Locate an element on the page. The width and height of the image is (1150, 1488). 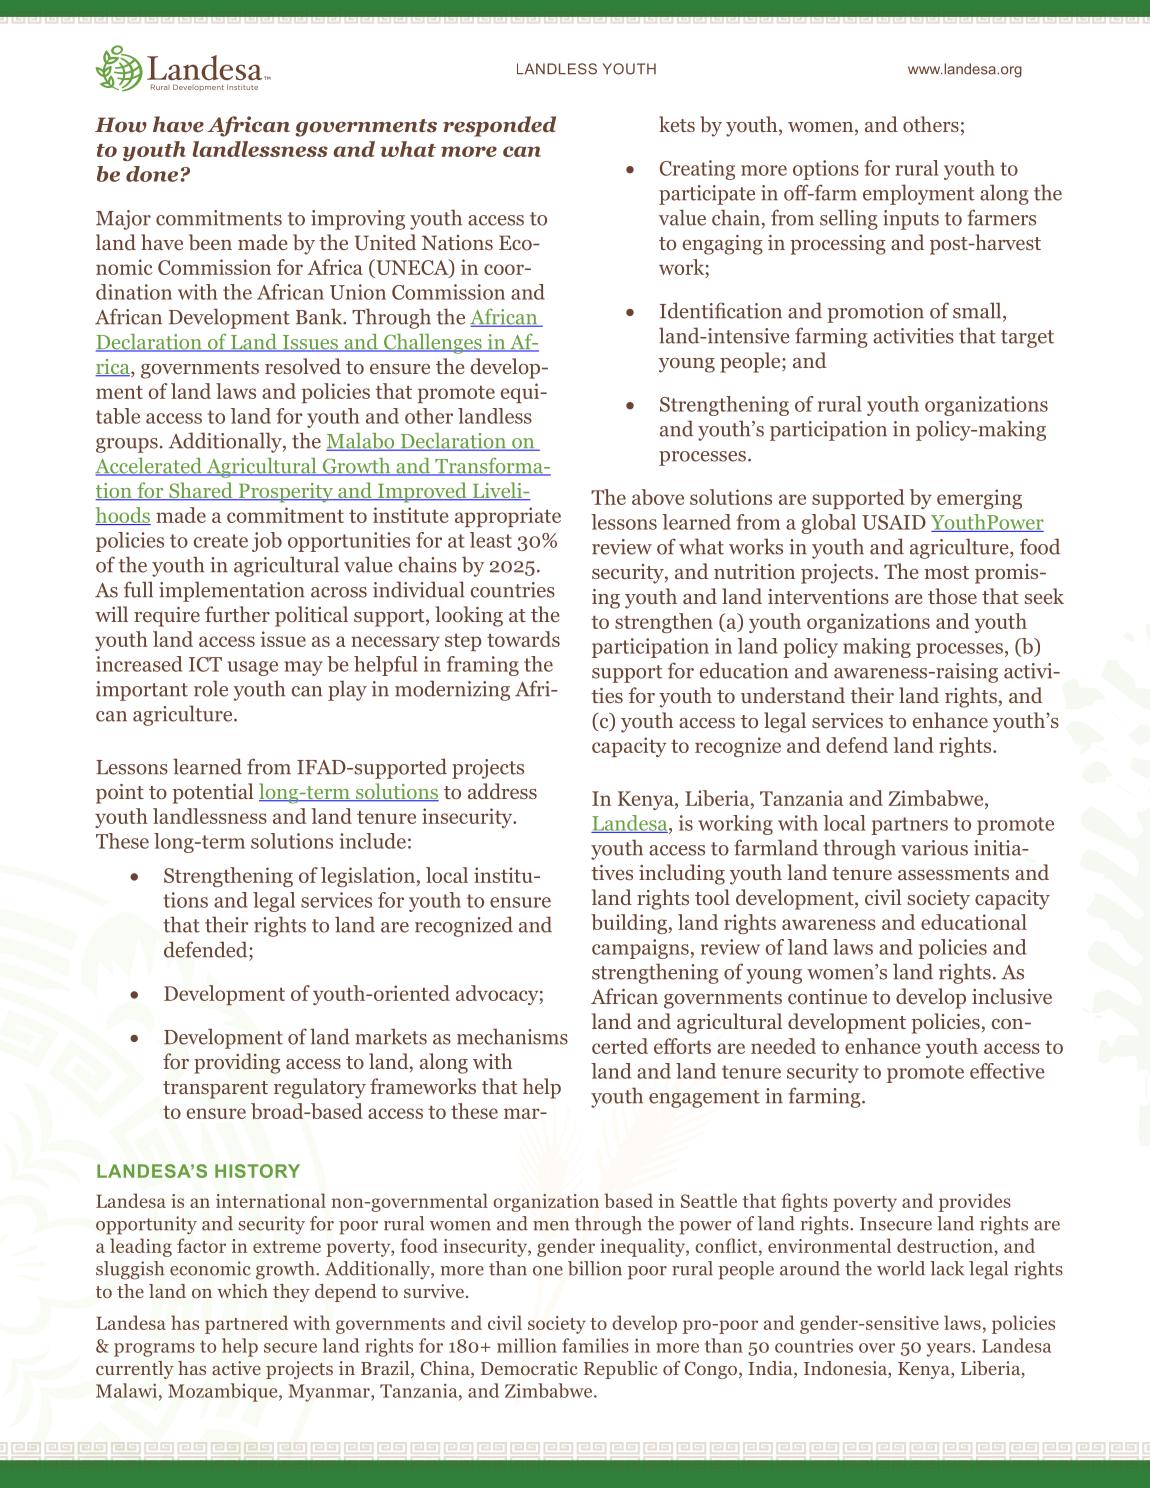
responded is located at coordinates (499, 126).
